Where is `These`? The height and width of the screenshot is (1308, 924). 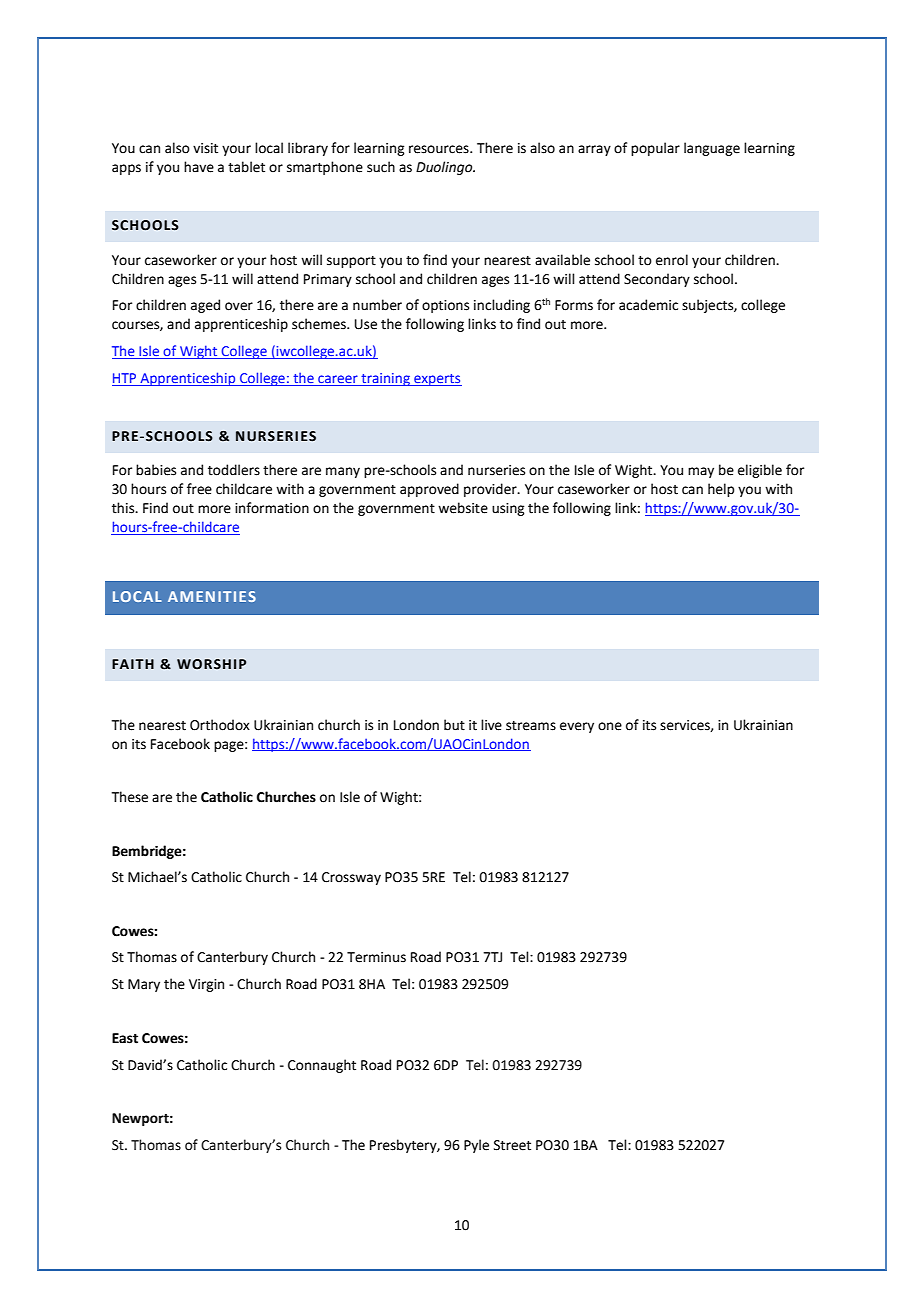 These is located at coordinates (130, 797).
